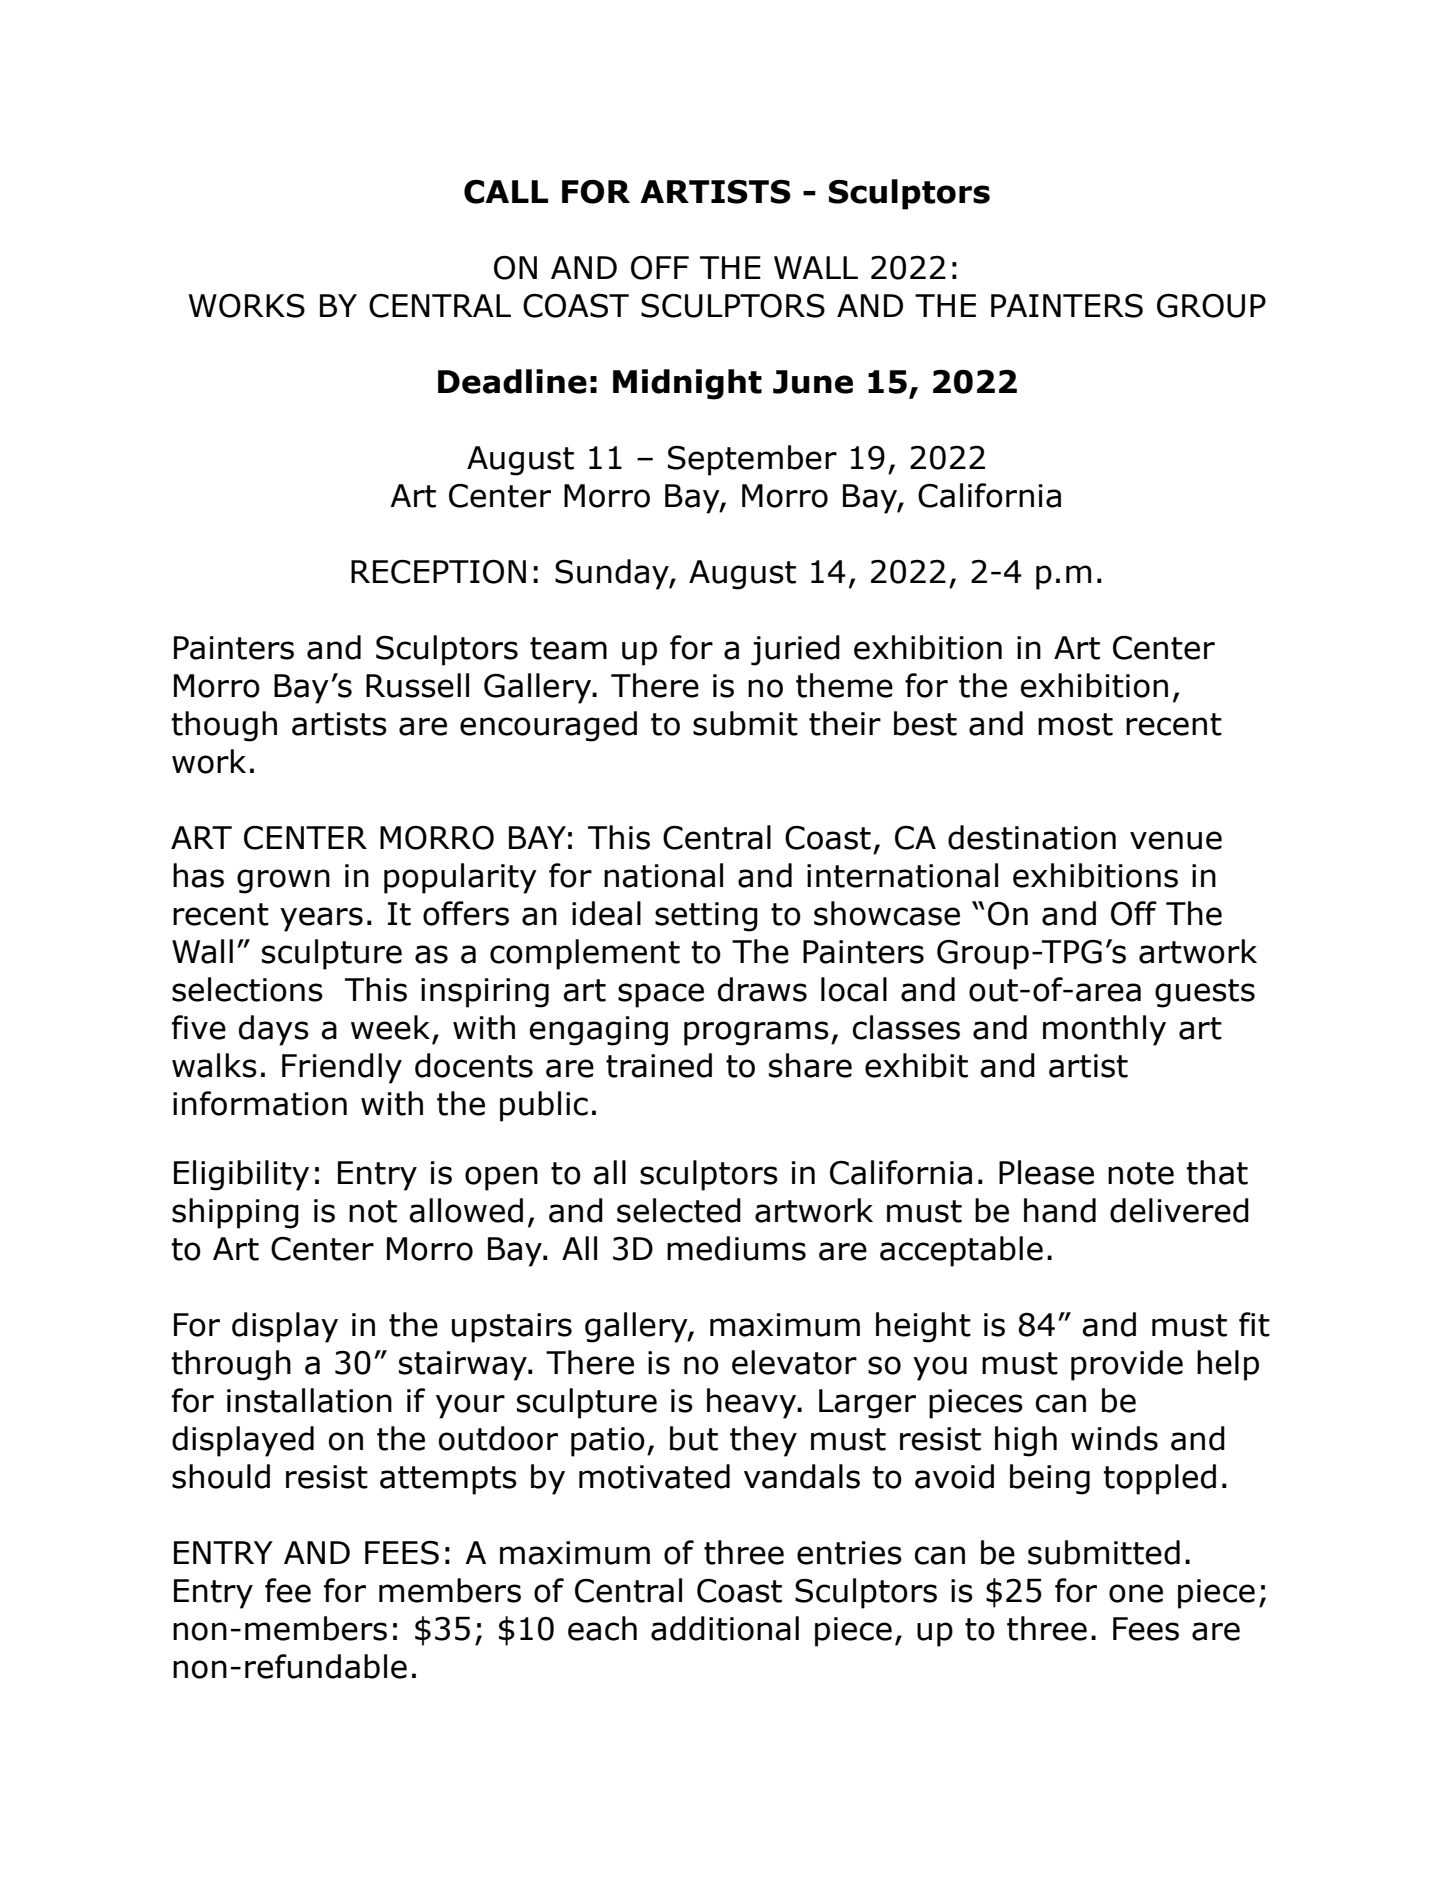 The image size is (1454, 1882). Describe the element at coordinates (813, 382) in the screenshot. I see `June` at that location.
